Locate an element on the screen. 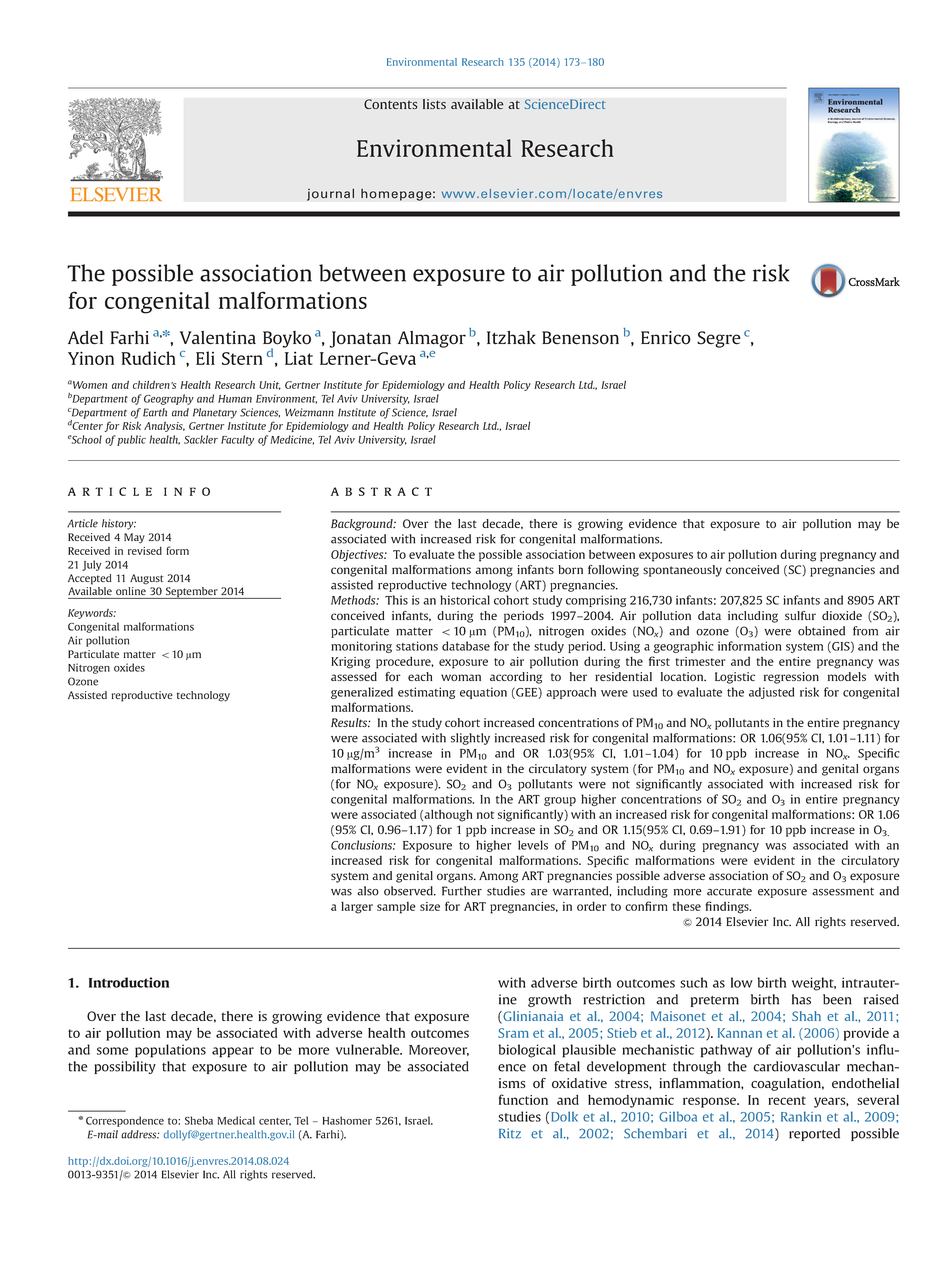  September is located at coordinates (192, 593).
